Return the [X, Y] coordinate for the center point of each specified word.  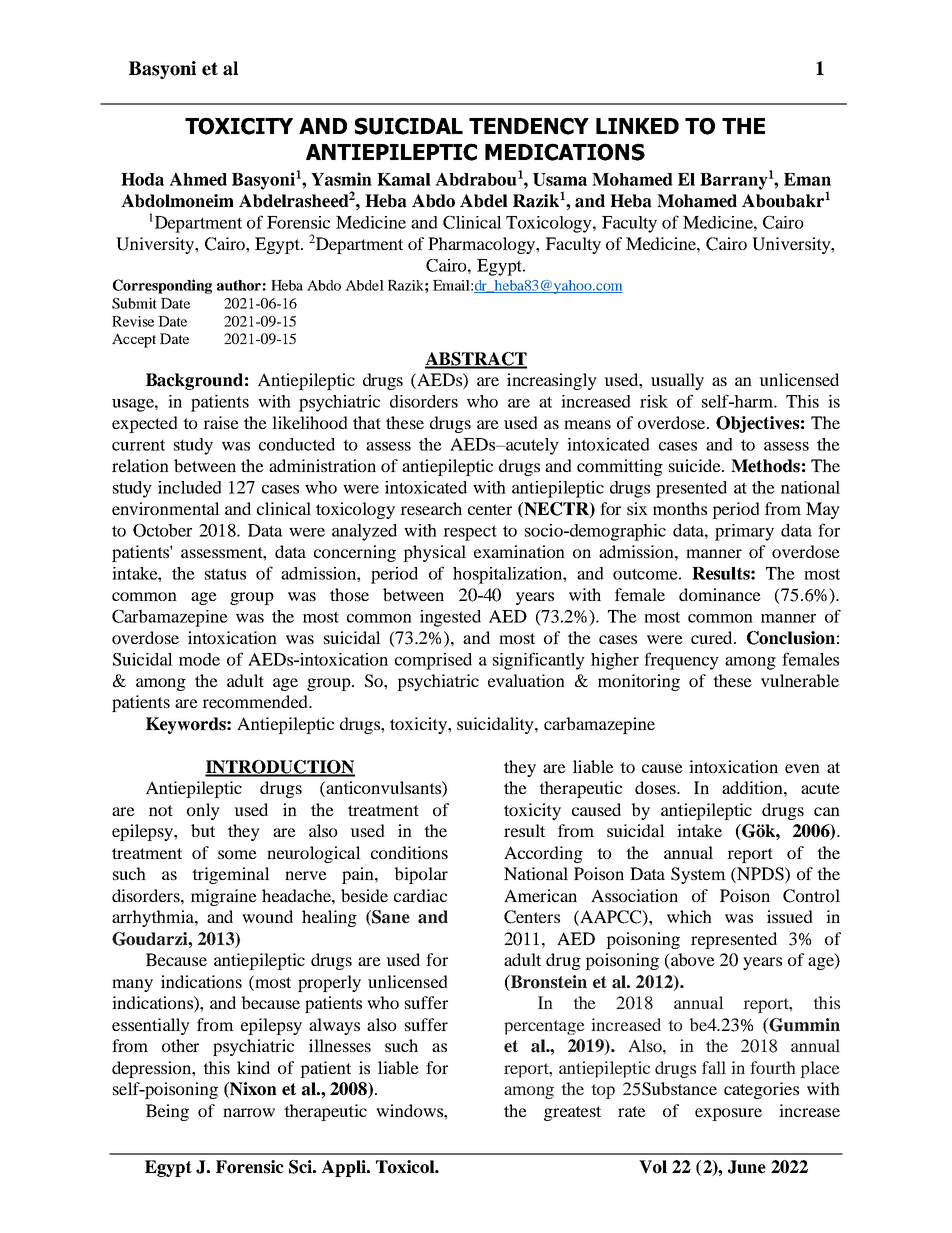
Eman [807, 179]
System [698, 875]
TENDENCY [529, 126]
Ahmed [198, 179]
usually [677, 381]
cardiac [420, 895]
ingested [450, 618]
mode [199, 659]
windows [410, 1110]
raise [221, 422]
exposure [728, 1114]
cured [713, 637]
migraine [224, 897]
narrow [249, 1112]
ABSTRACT [476, 360]
